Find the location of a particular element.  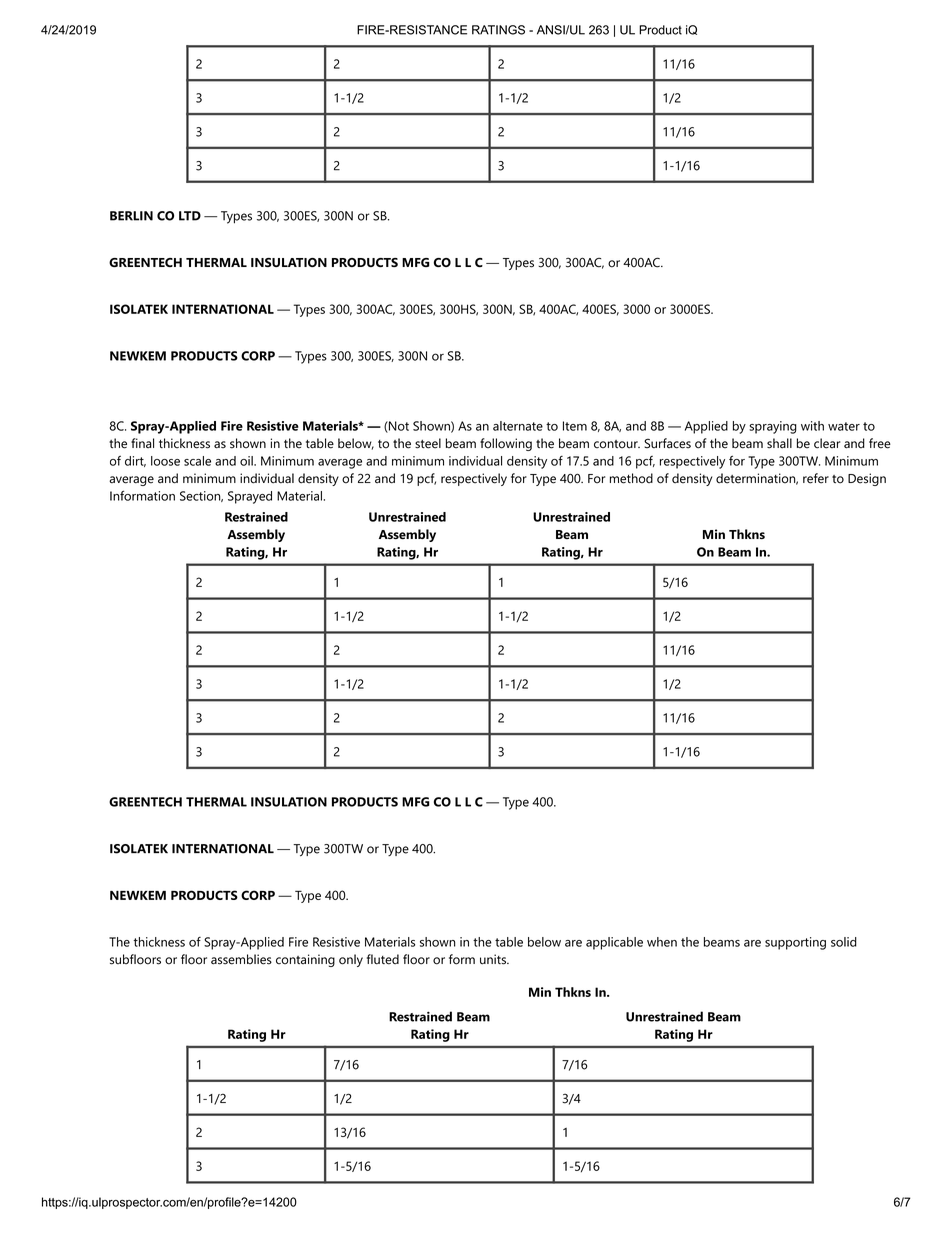

Section is located at coordinates (201, 496).
